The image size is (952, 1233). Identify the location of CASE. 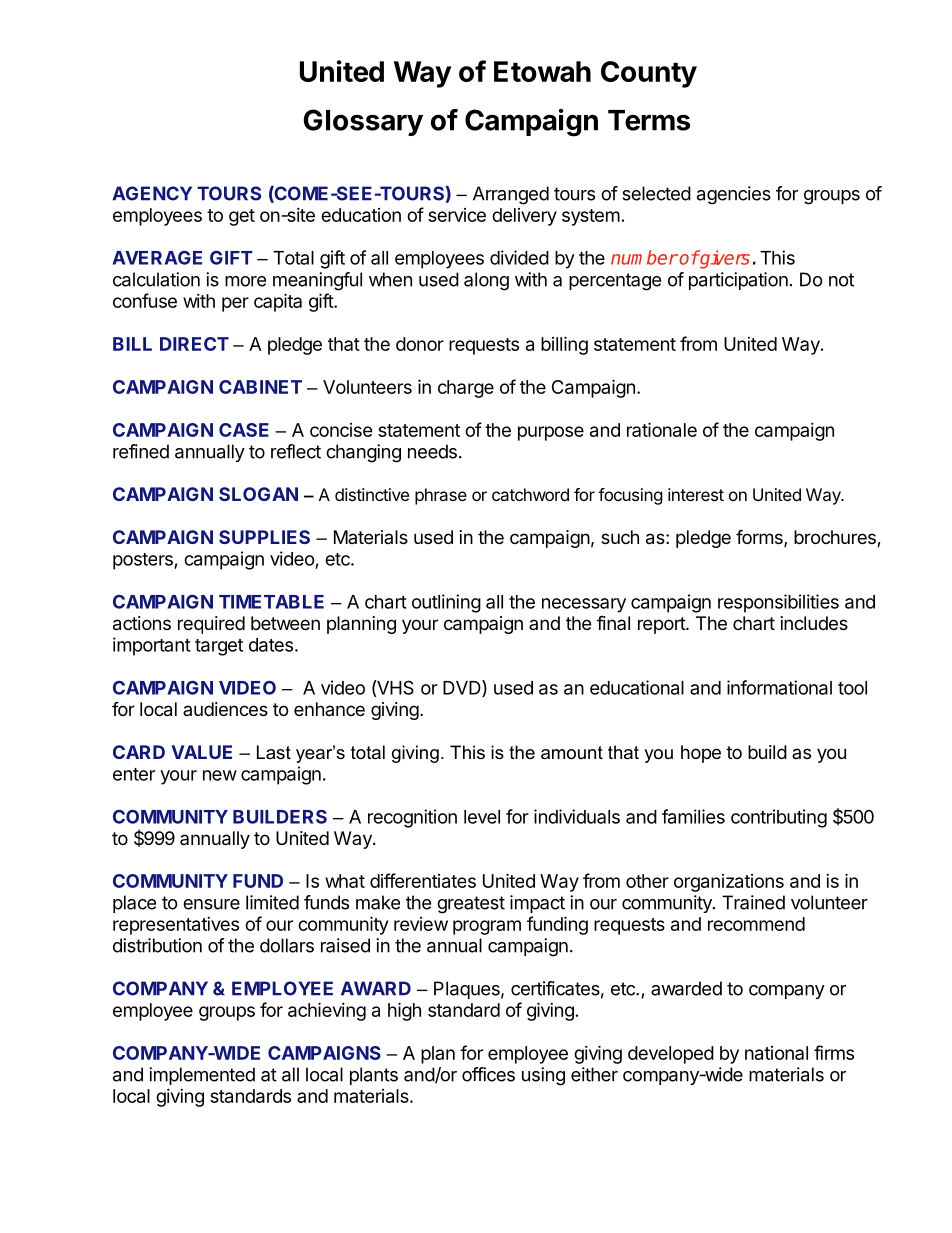
(244, 430).
